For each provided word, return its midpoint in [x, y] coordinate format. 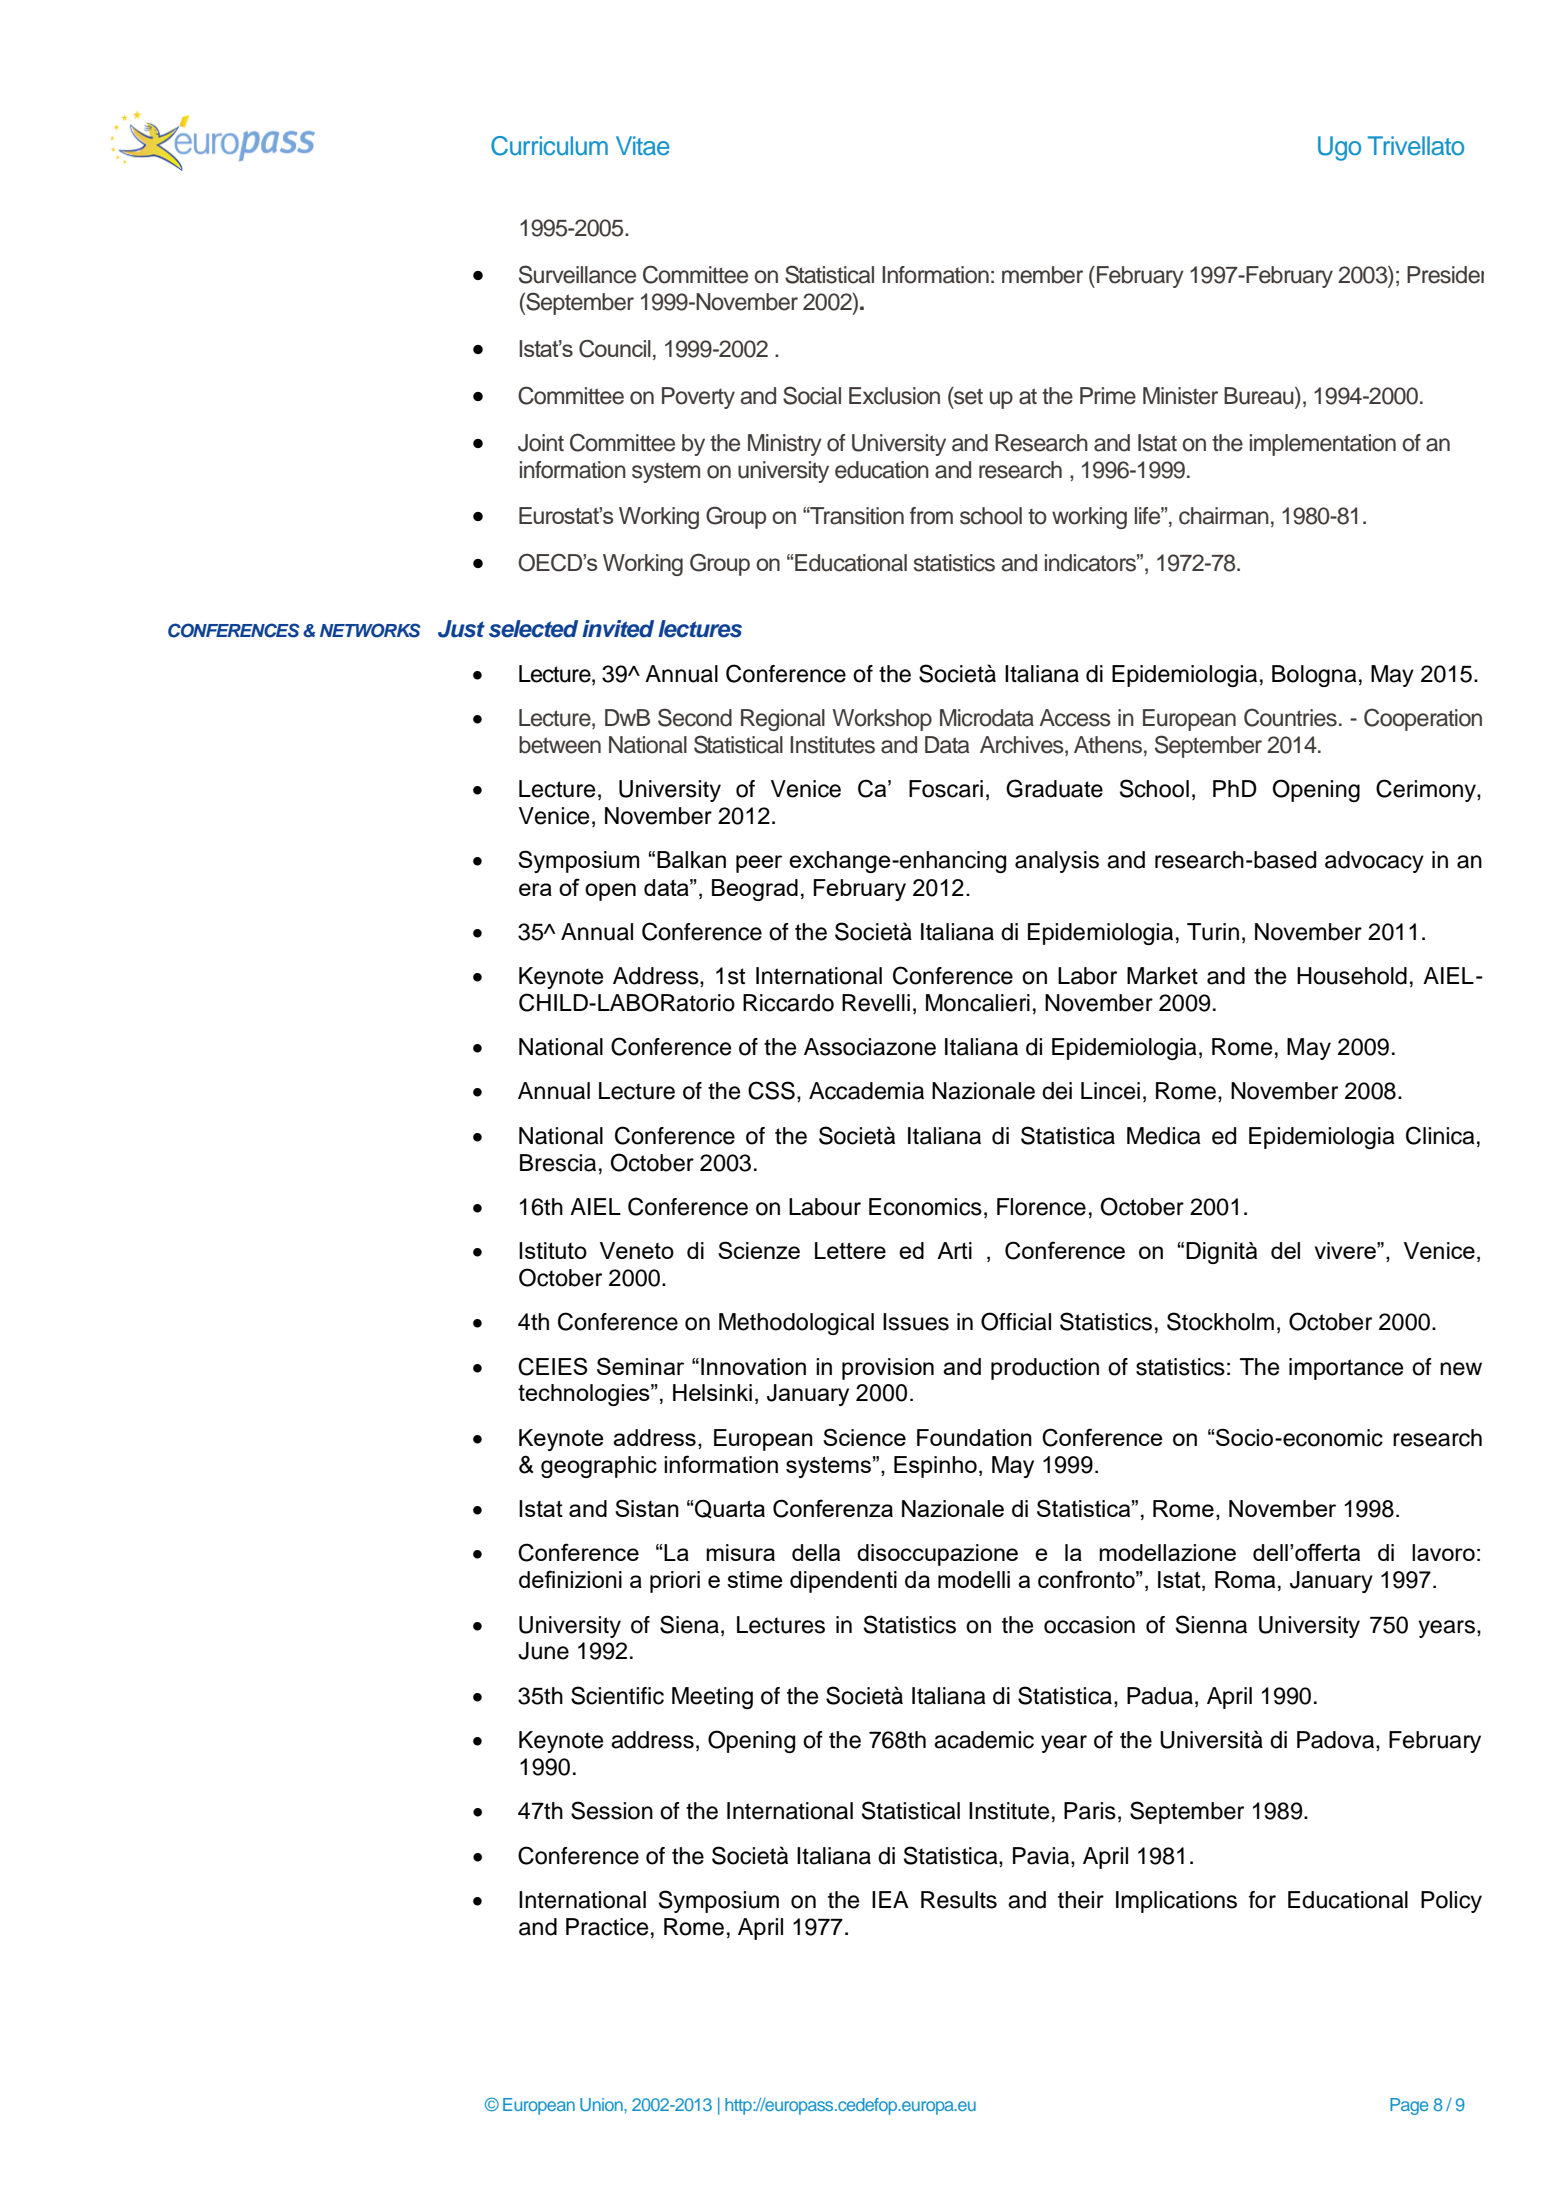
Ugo [1339, 148]
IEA [890, 1899]
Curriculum [549, 146]
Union [602, 2104]
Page [1409, 2106]
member [1042, 275]
